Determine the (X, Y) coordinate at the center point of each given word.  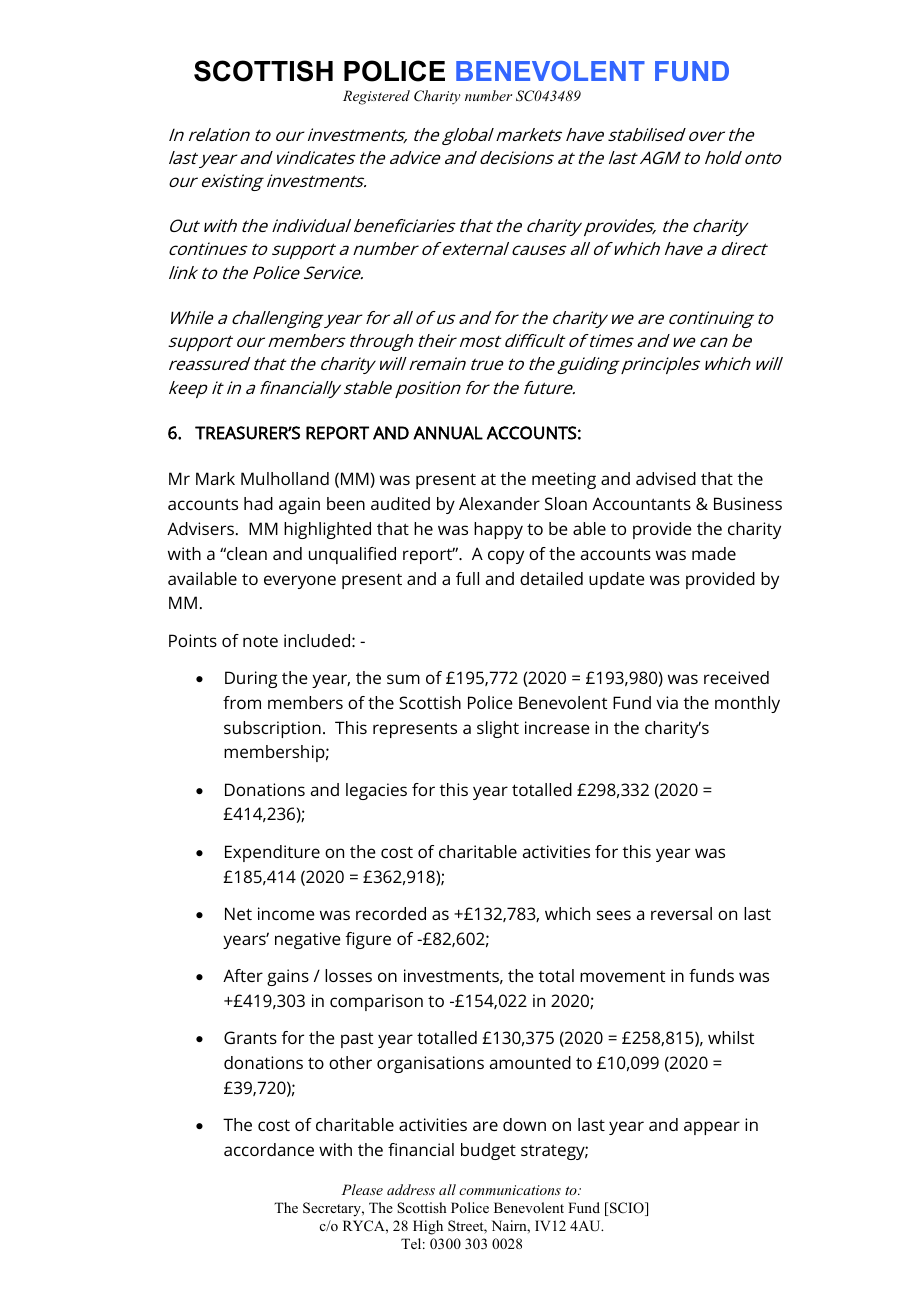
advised (666, 478)
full (467, 578)
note (260, 641)
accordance (269, 1149)
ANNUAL (448, 433)
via (667, 702)
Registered (376, 97)
